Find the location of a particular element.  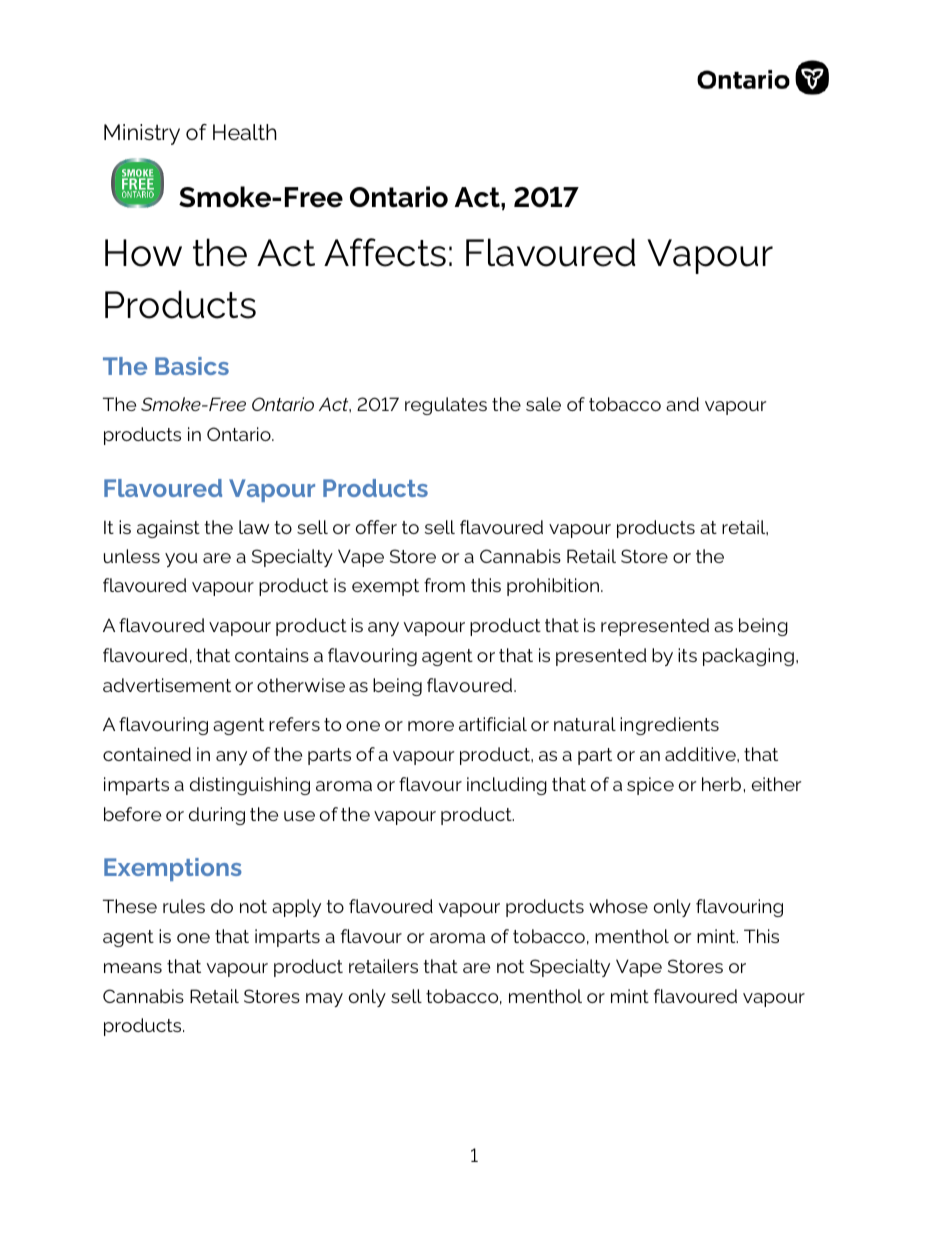

rules is located at coordinates (184, 906).
